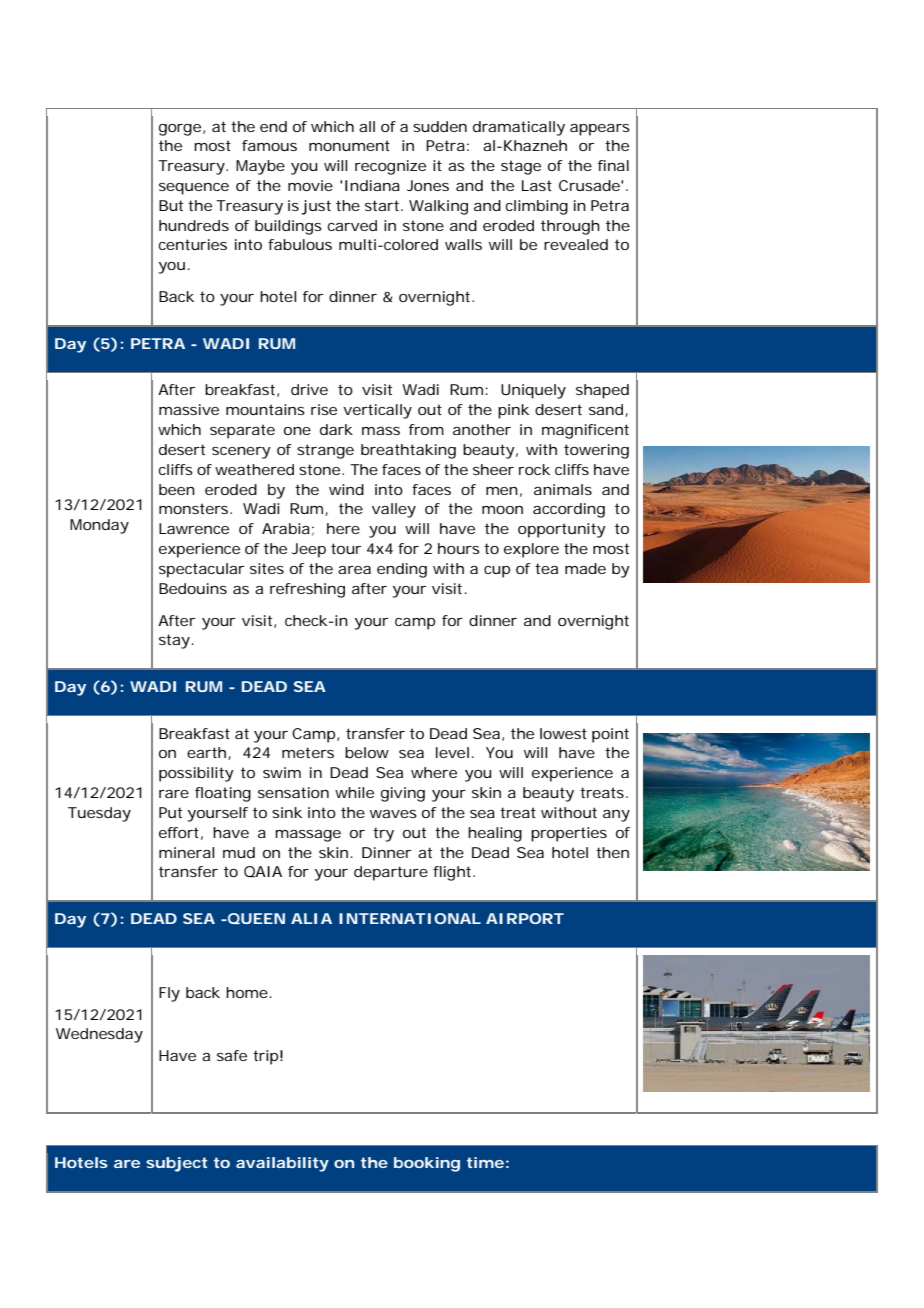 The height and width of the screenshot is (1308, 924). Describe the element at coordinates (346, 489) in the screenshot. I see `wind` at that location.
